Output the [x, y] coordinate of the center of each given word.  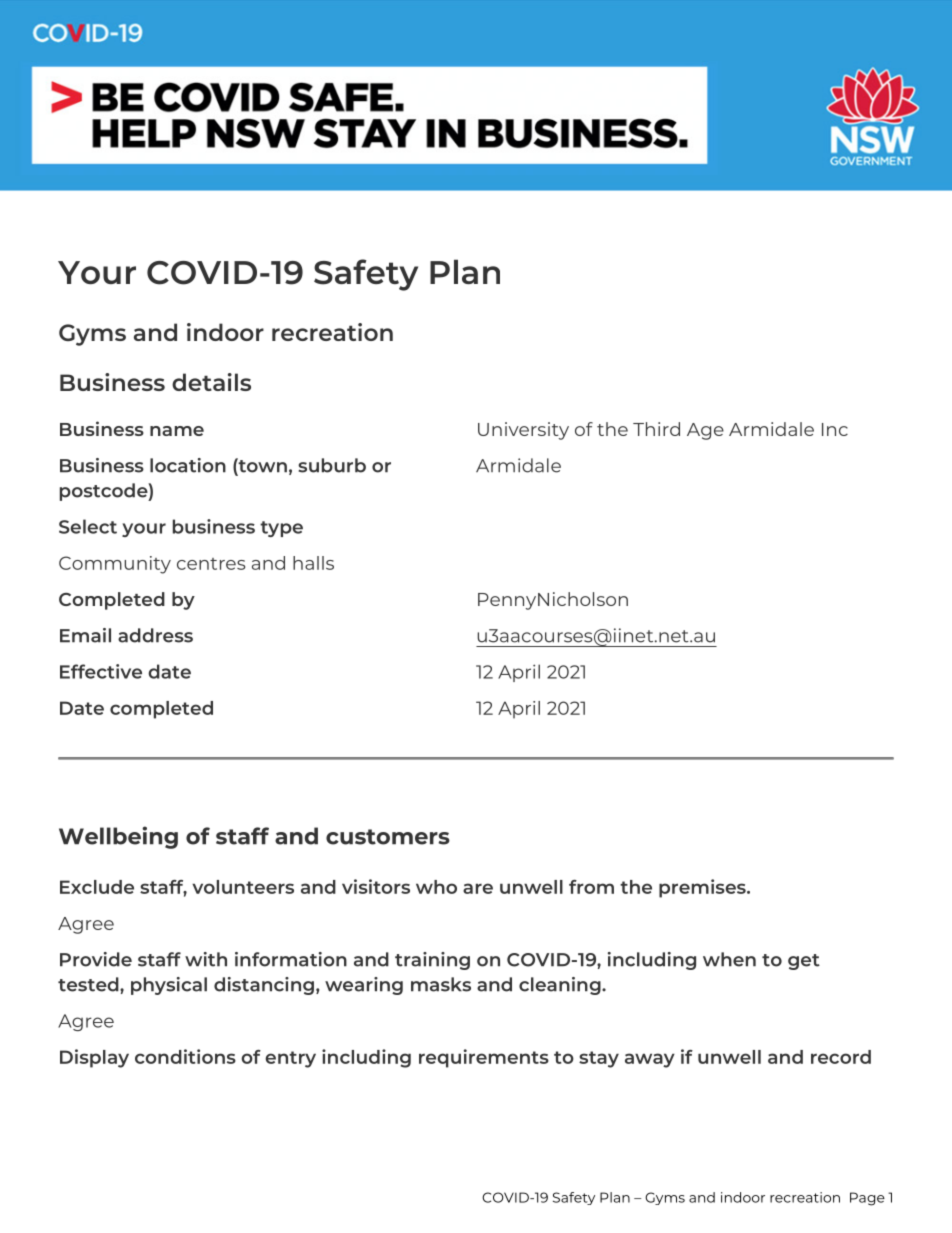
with [206, 959]
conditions [185, 1056]
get [804, 962]
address [155, 635]
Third [656, 429]
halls [313, 563]
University [523, 431]
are [478, 888]
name [177, 431]
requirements [484, 1058]
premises [703, 888]
